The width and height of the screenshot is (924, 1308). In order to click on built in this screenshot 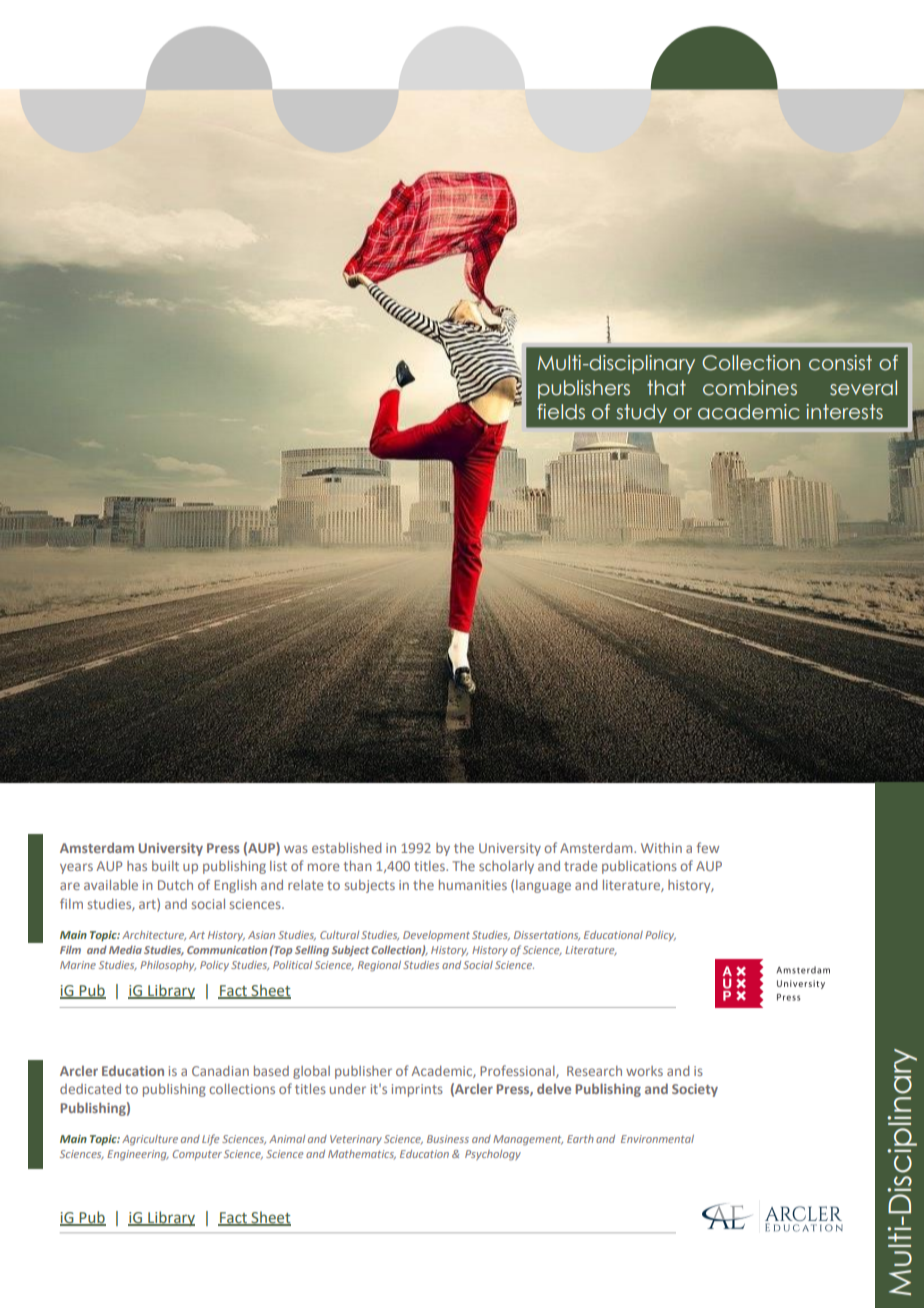, I will do `click(165, 866)`.
